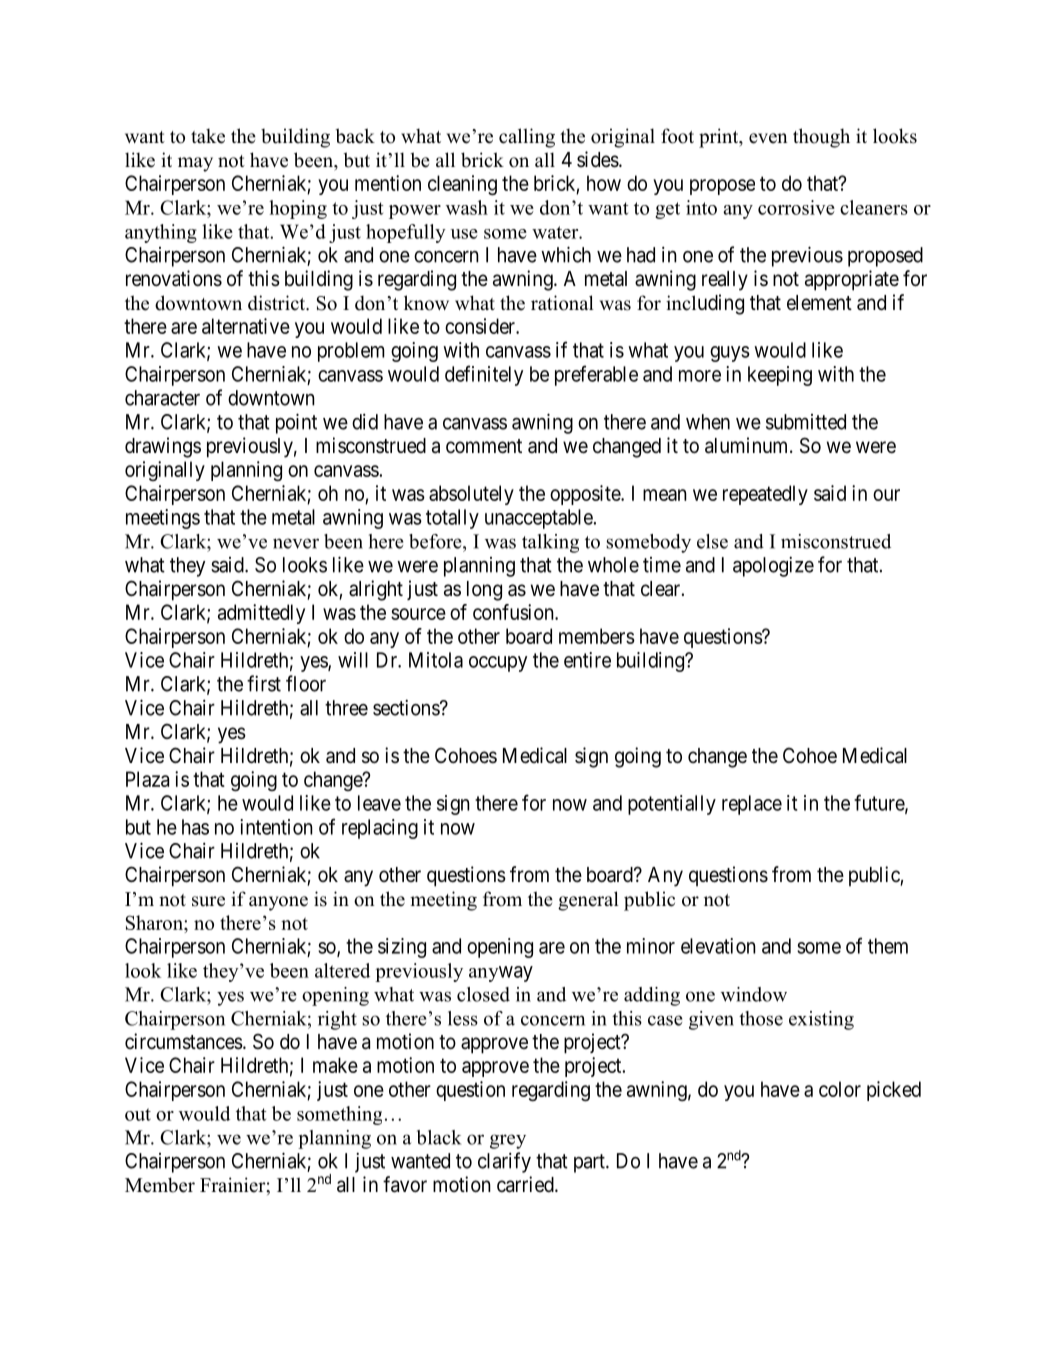 The height and width of the page is (1368, 1057). What do you see at coordinates (163, 447) in the page?
I see `drawings` at bounding box center [163, 447].
